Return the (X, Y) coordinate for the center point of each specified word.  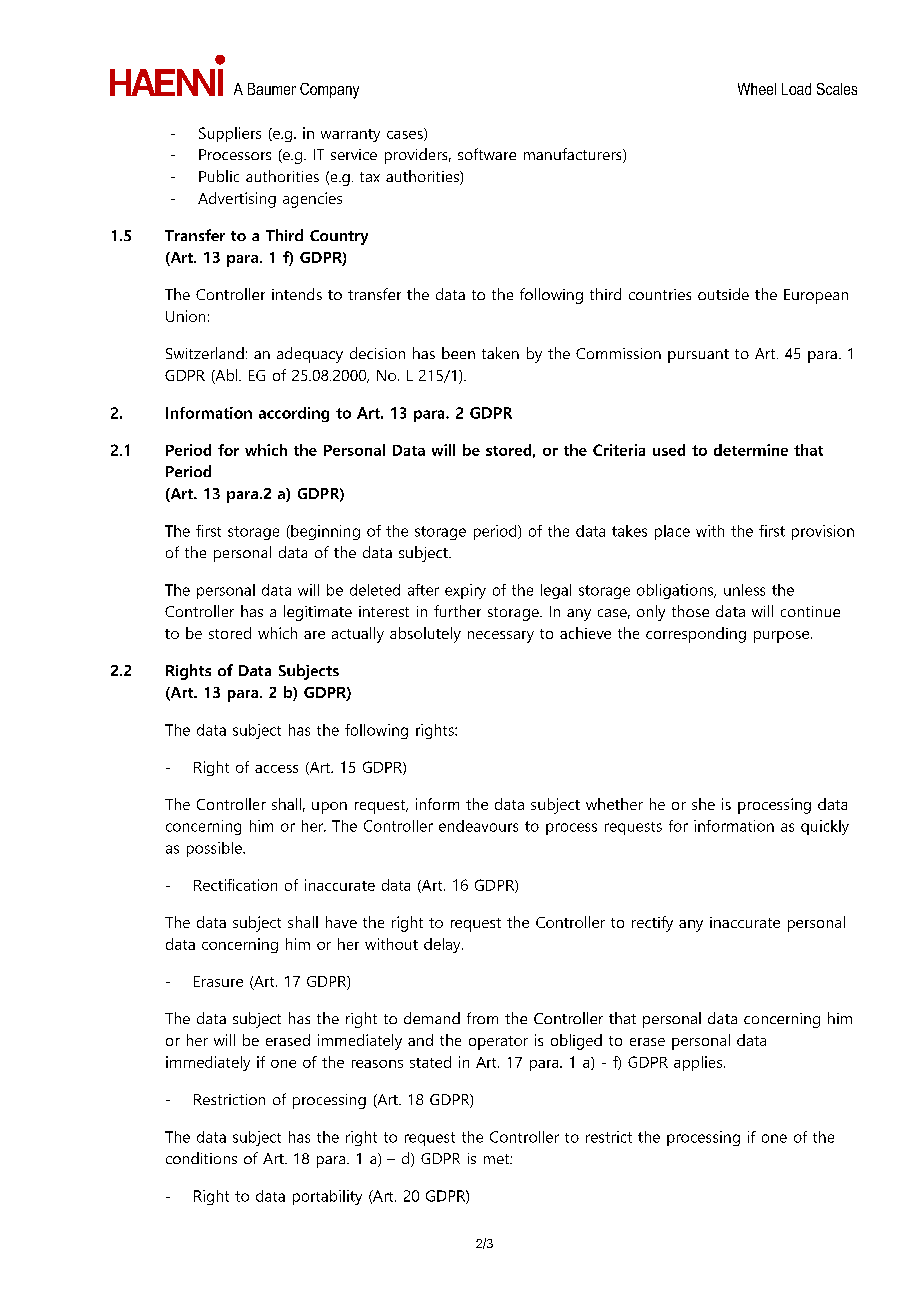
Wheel (757, 89)
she (703, 804)
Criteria (619, 450)
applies (699, 1063)
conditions (201, 1158)
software (487, 154)
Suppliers (230, 134)
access (276, 769)
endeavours (478, 826)
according (294, 414)
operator (498, 1043)
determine (751, 450)
